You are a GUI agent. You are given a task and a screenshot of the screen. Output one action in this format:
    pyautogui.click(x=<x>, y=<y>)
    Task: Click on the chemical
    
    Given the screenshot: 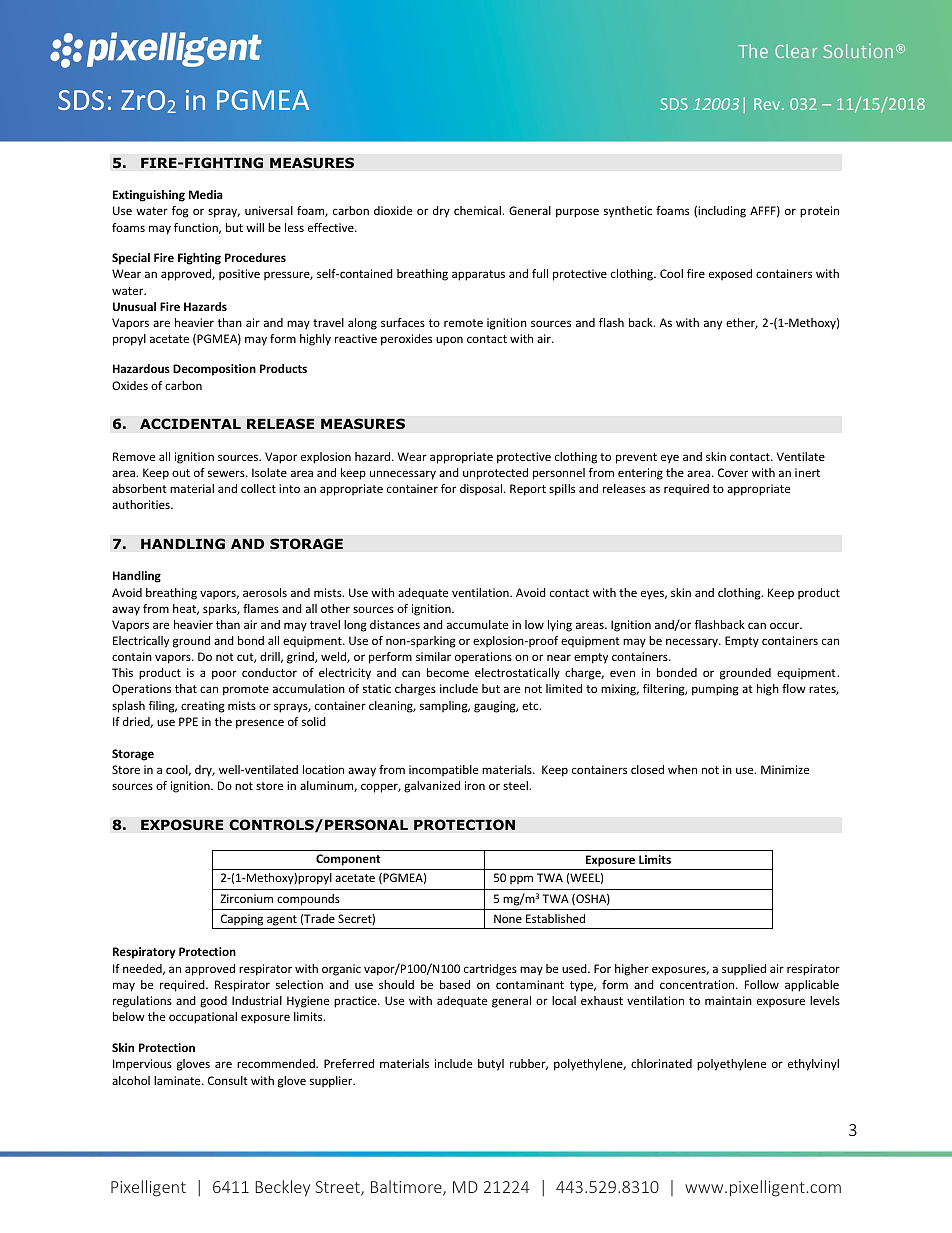 What is the action you would take?
    pyautogui.click(x=478, y=210)
